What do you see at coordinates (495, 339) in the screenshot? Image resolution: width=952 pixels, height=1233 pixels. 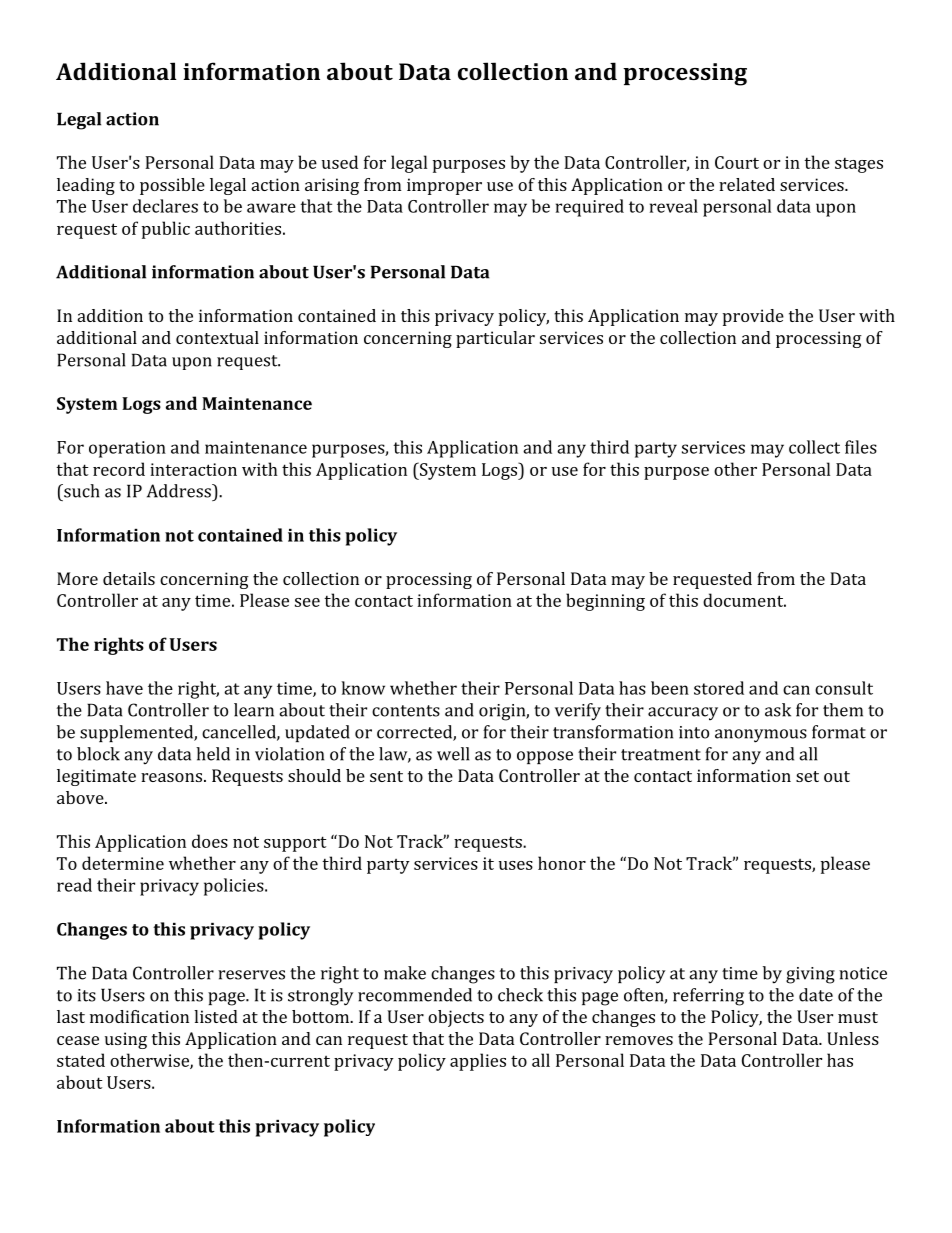 I see `particular` at bounding box center [495, 339].
